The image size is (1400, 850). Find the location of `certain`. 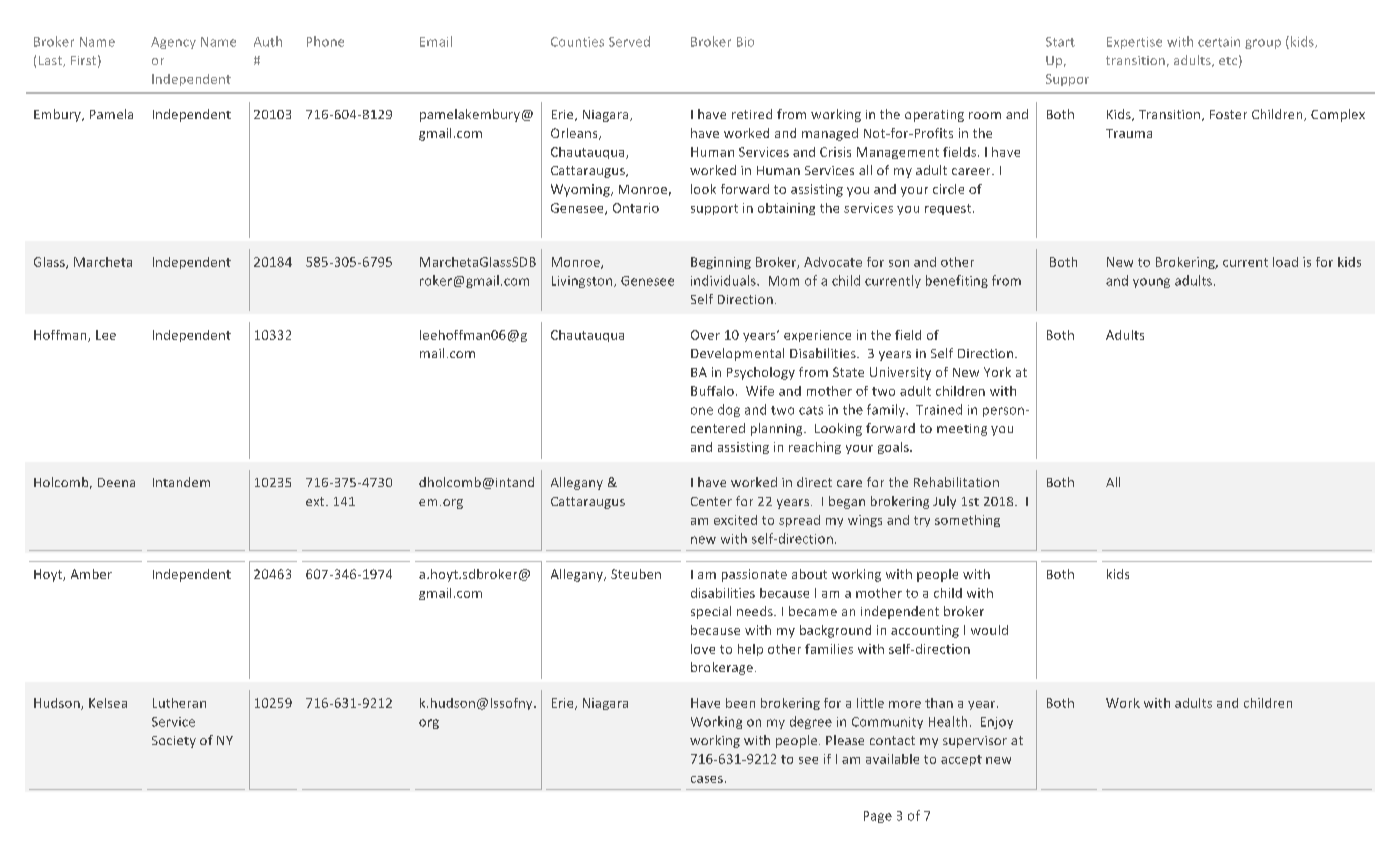

certain is located at coordinates (1219, 42).
